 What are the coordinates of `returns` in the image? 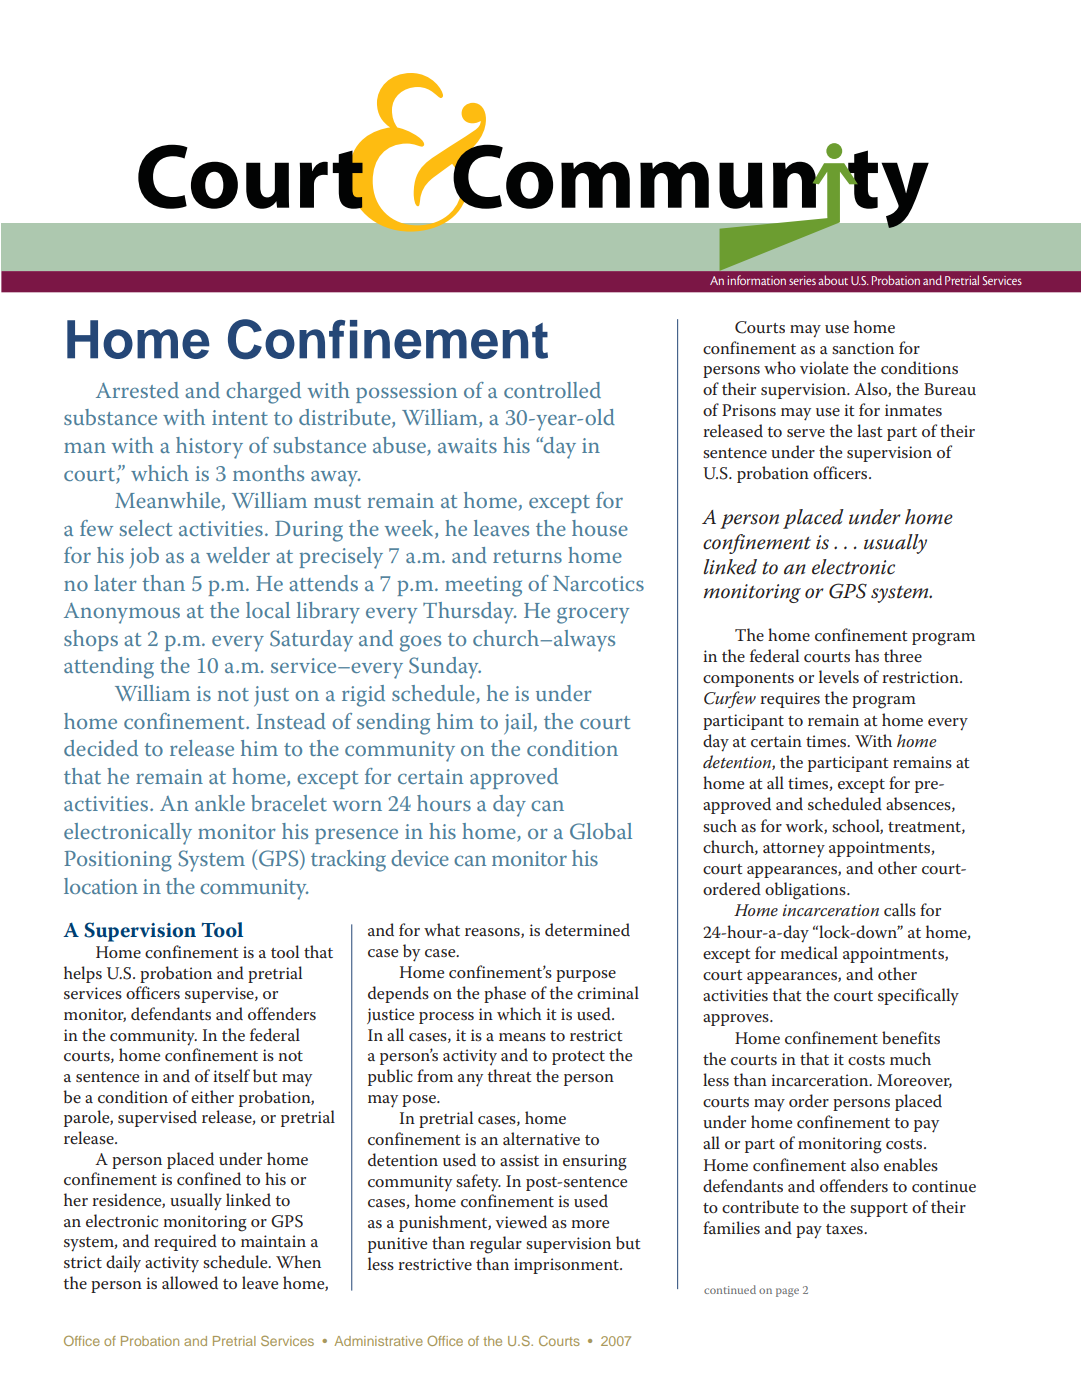 It's located at (527, 556).
